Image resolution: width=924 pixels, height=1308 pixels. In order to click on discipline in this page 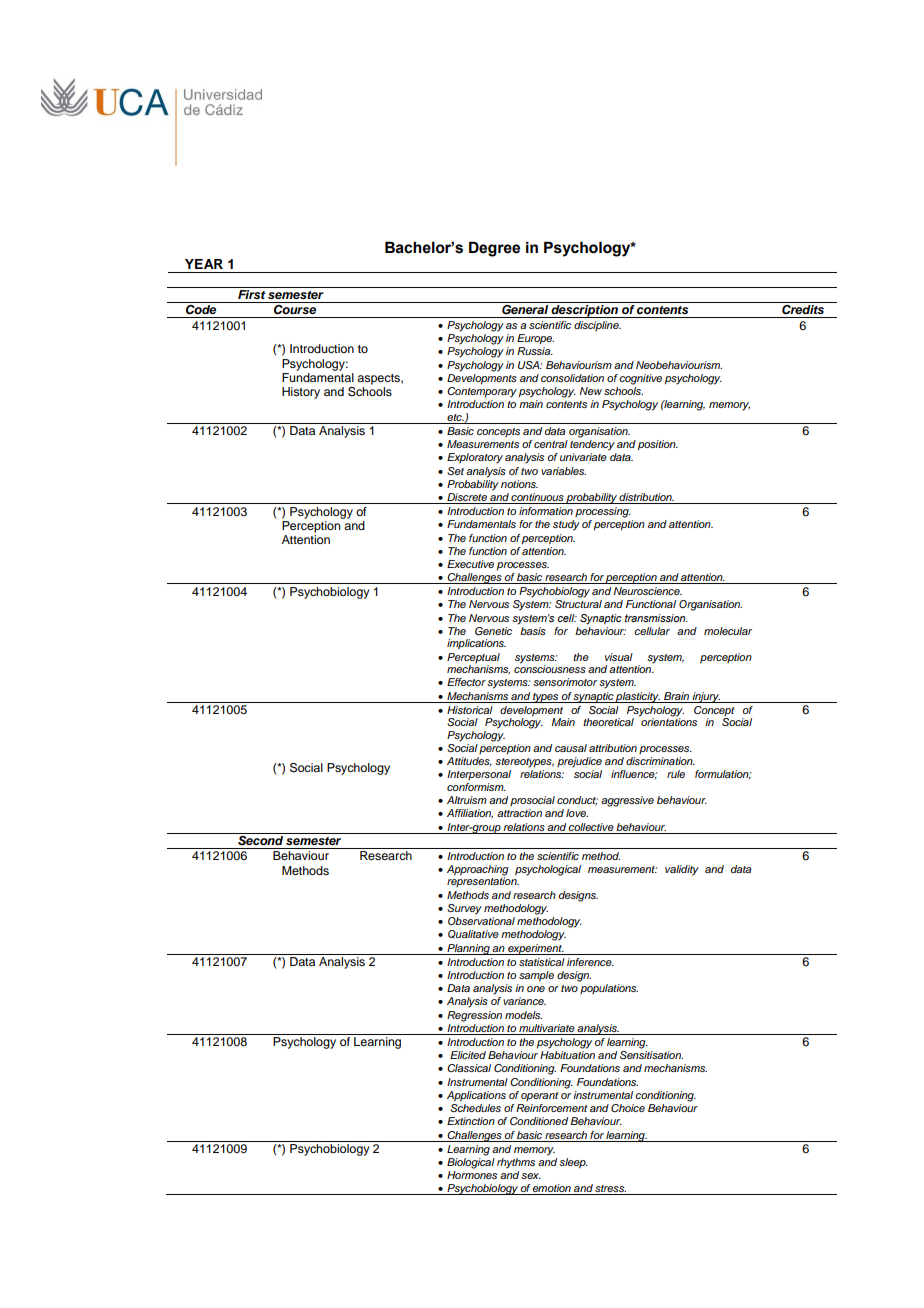, I will do `click(597, 326)`.
